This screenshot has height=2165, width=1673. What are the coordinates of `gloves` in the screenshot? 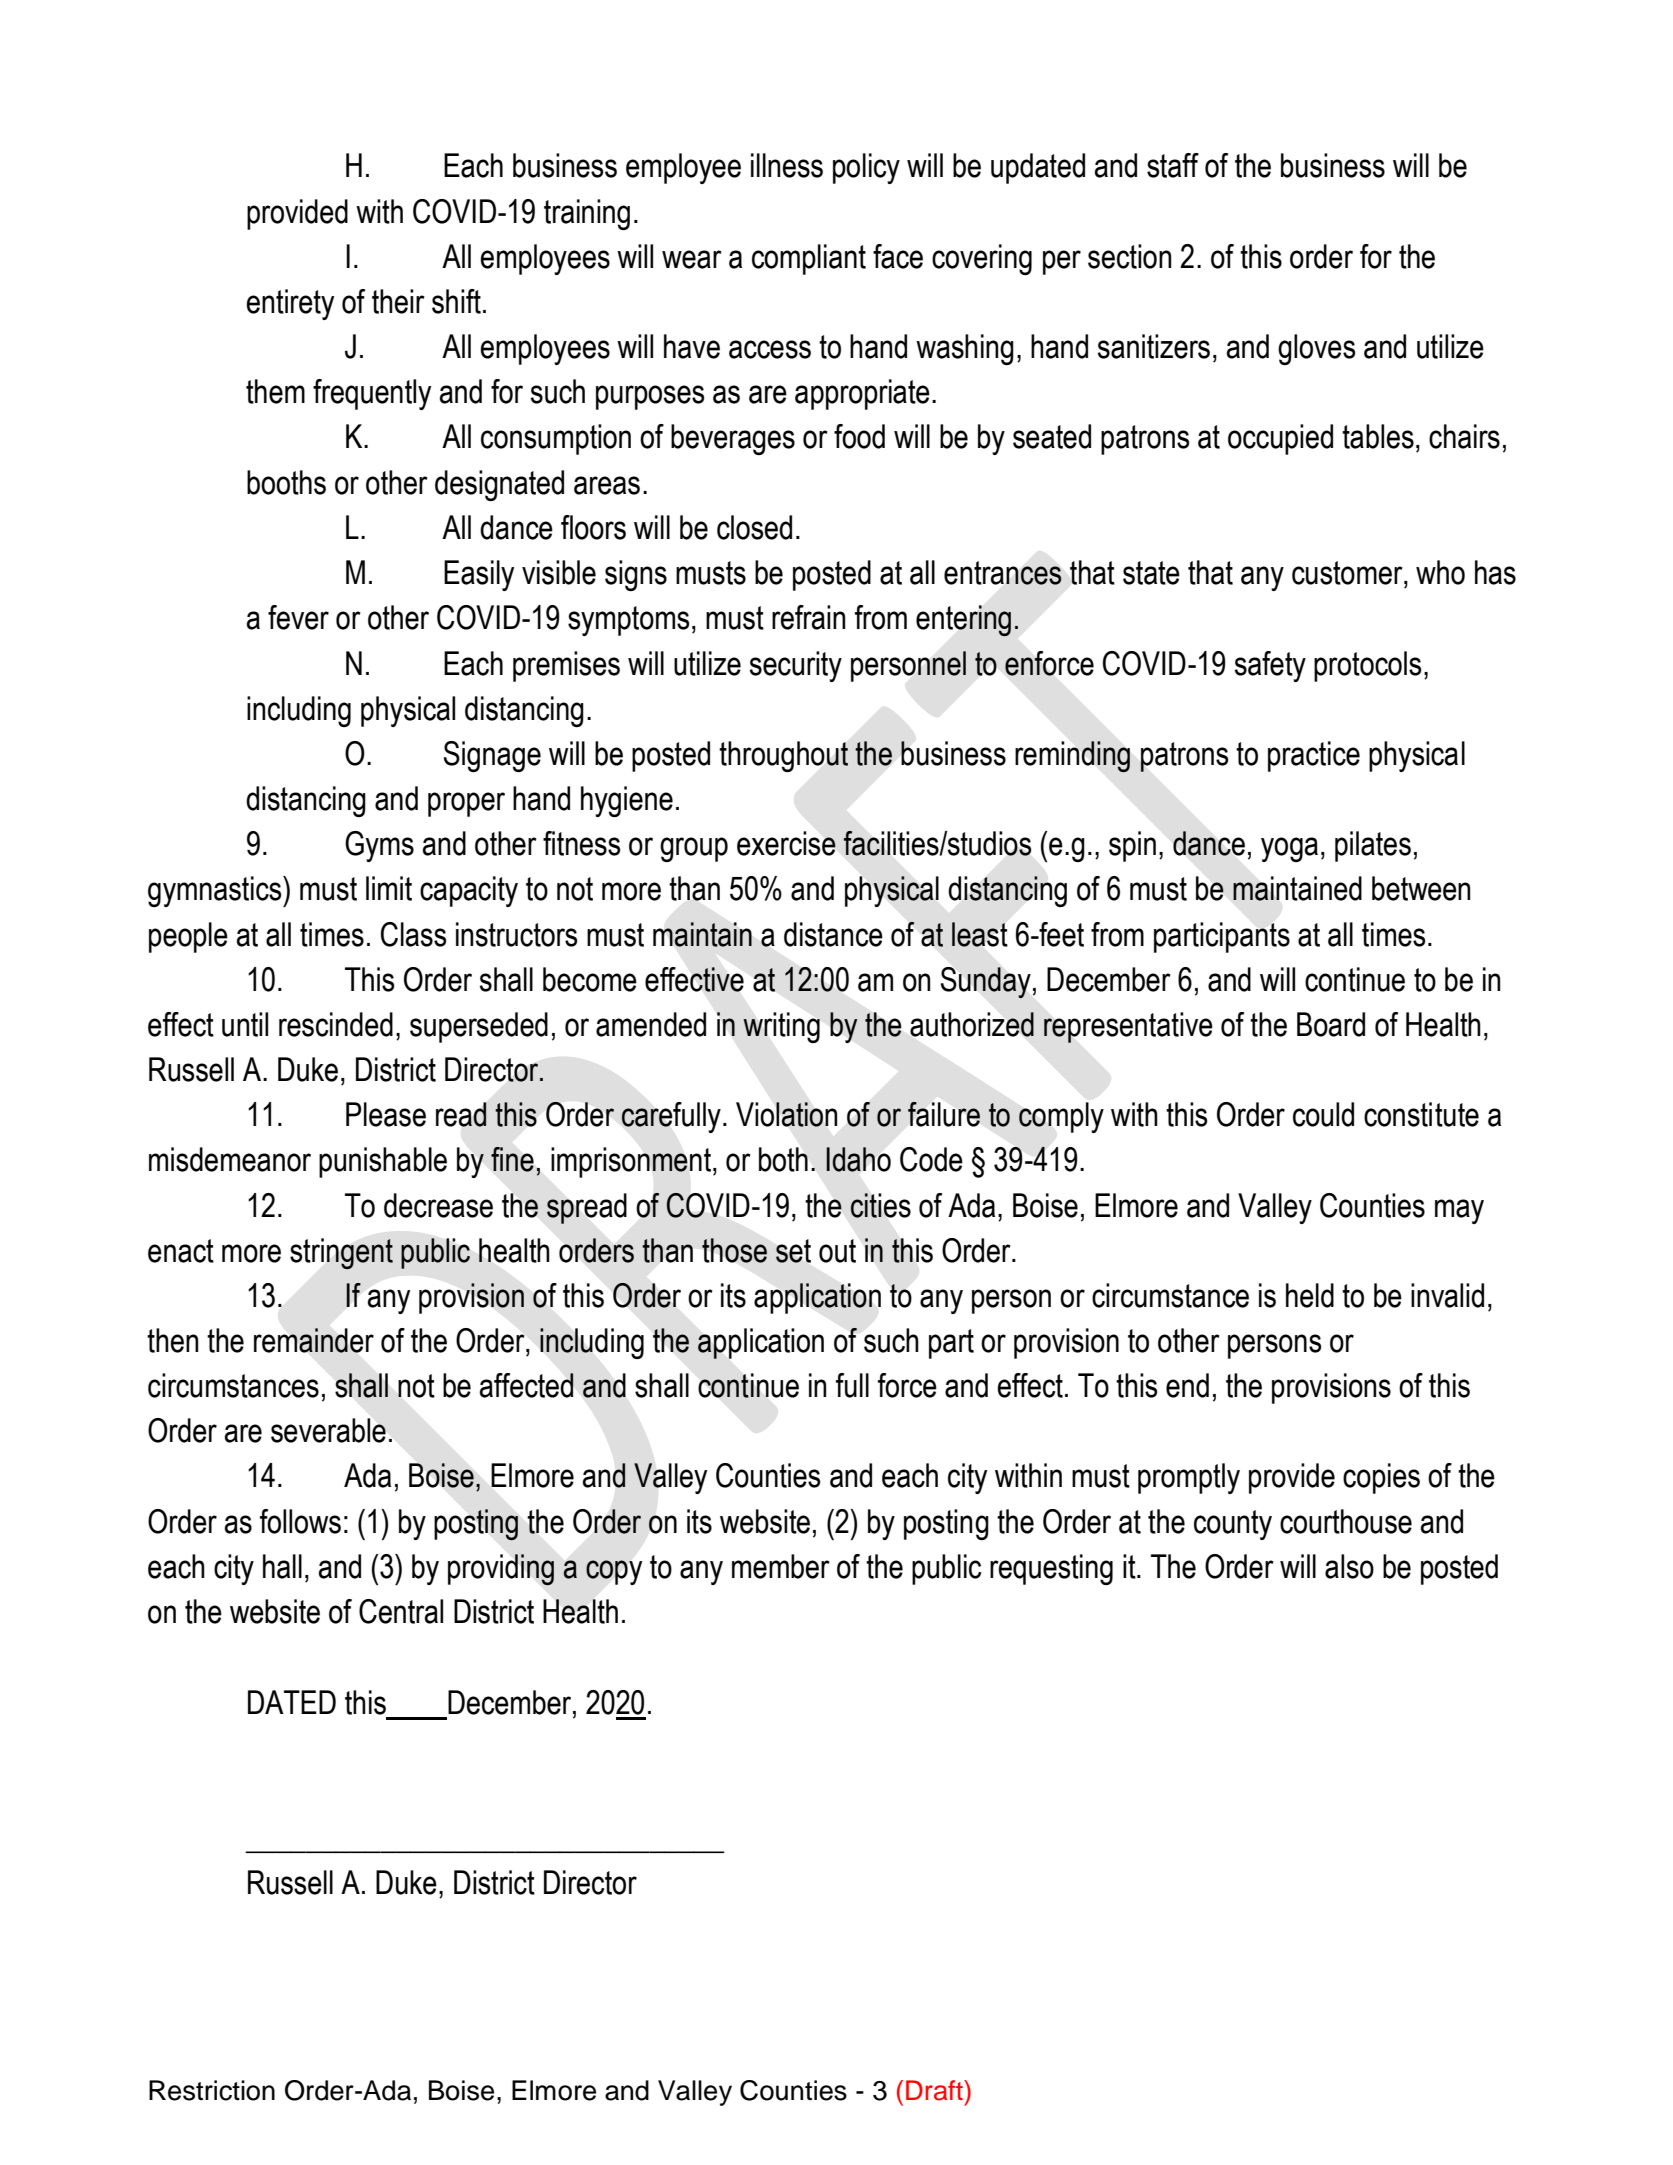 It's located at (1316, 349).
